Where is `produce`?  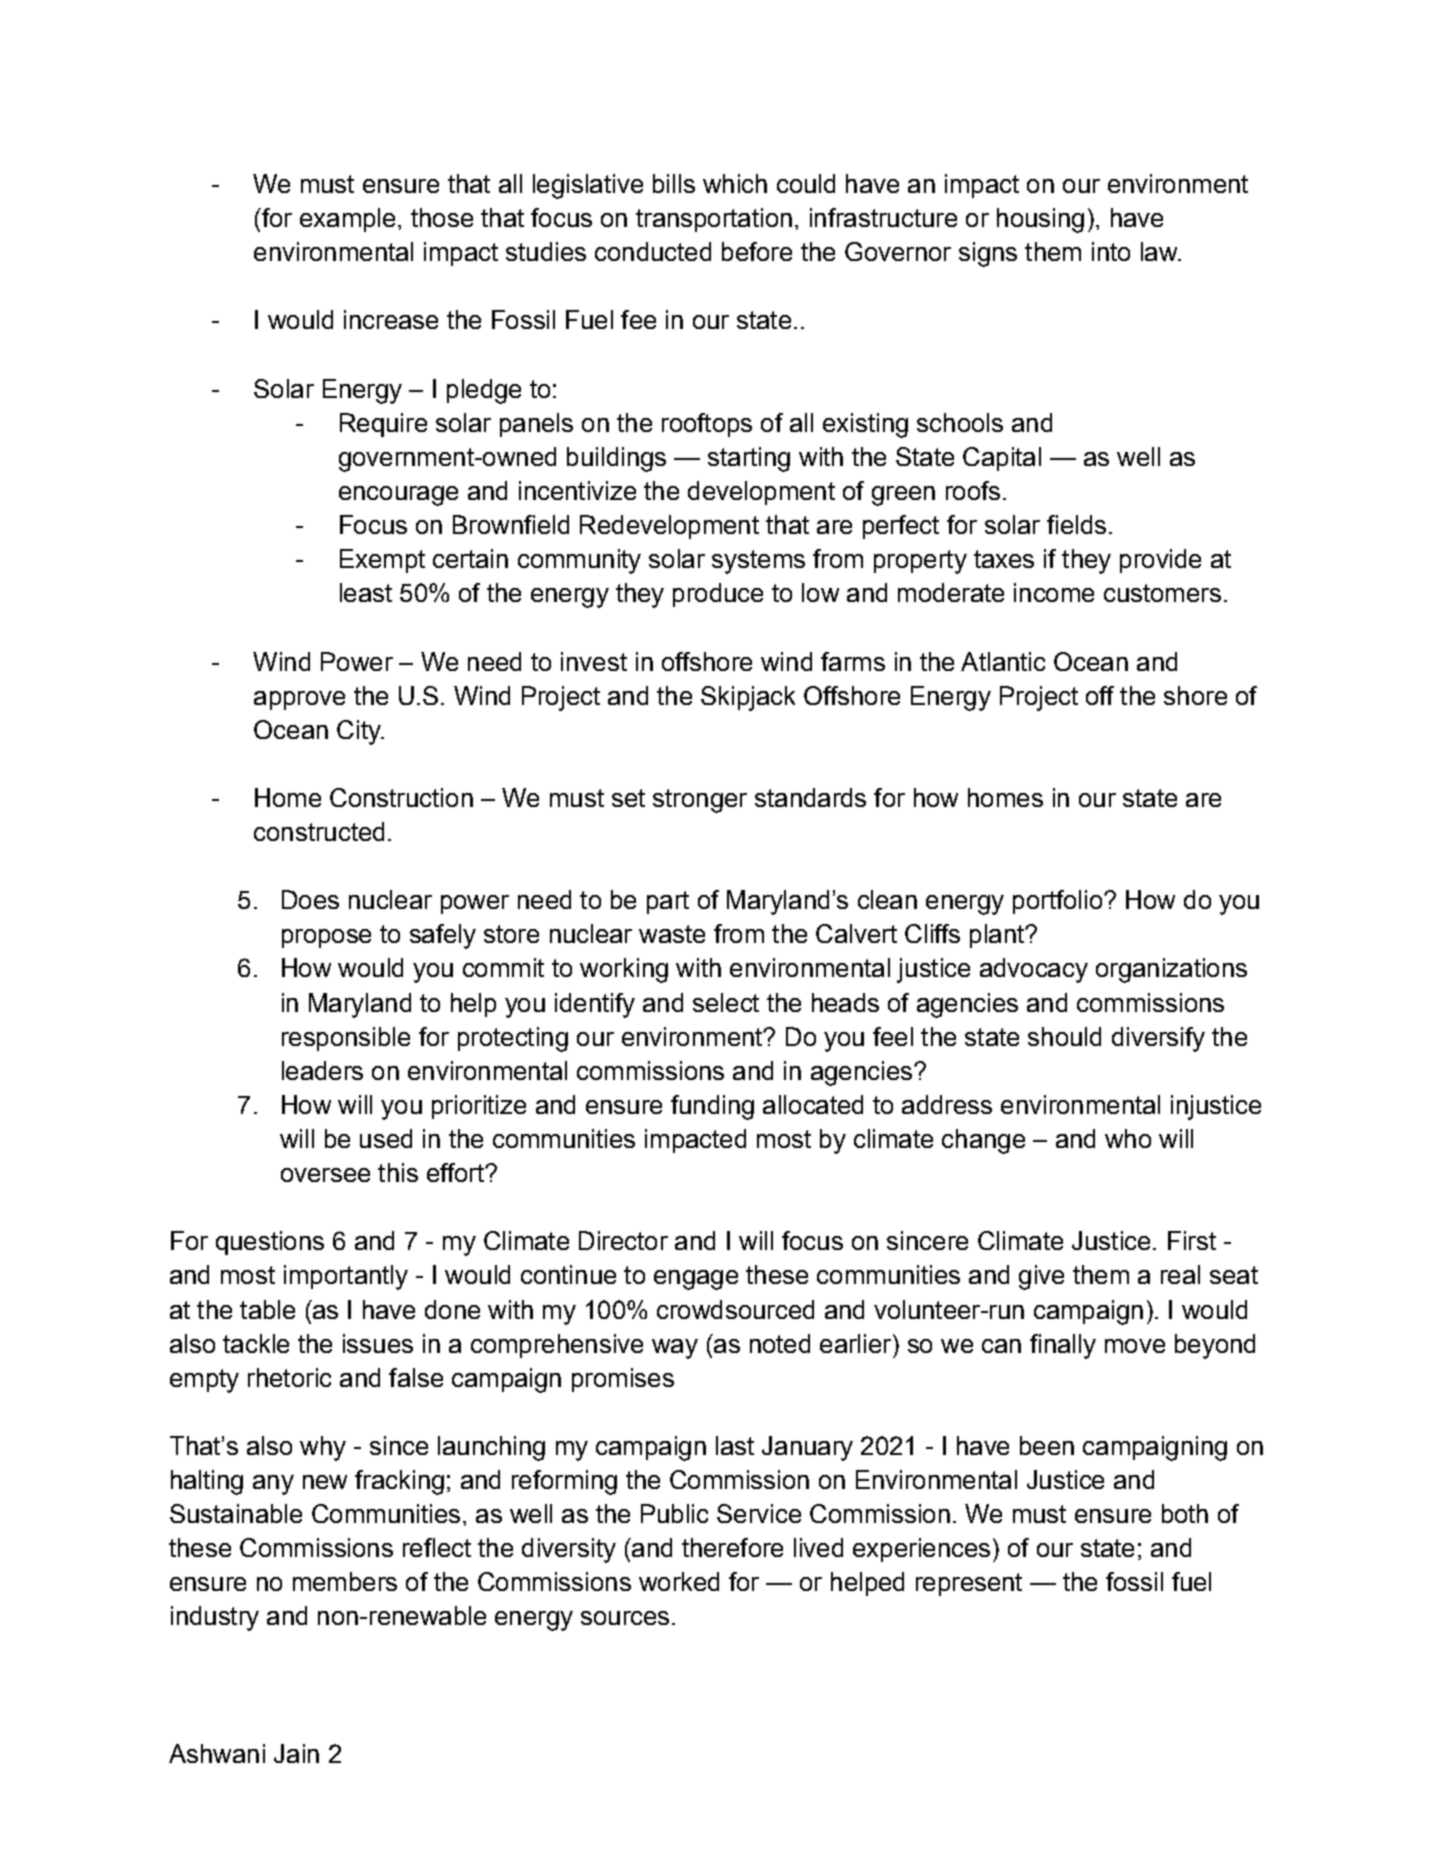 produce is located at coordinates (718, 595).
